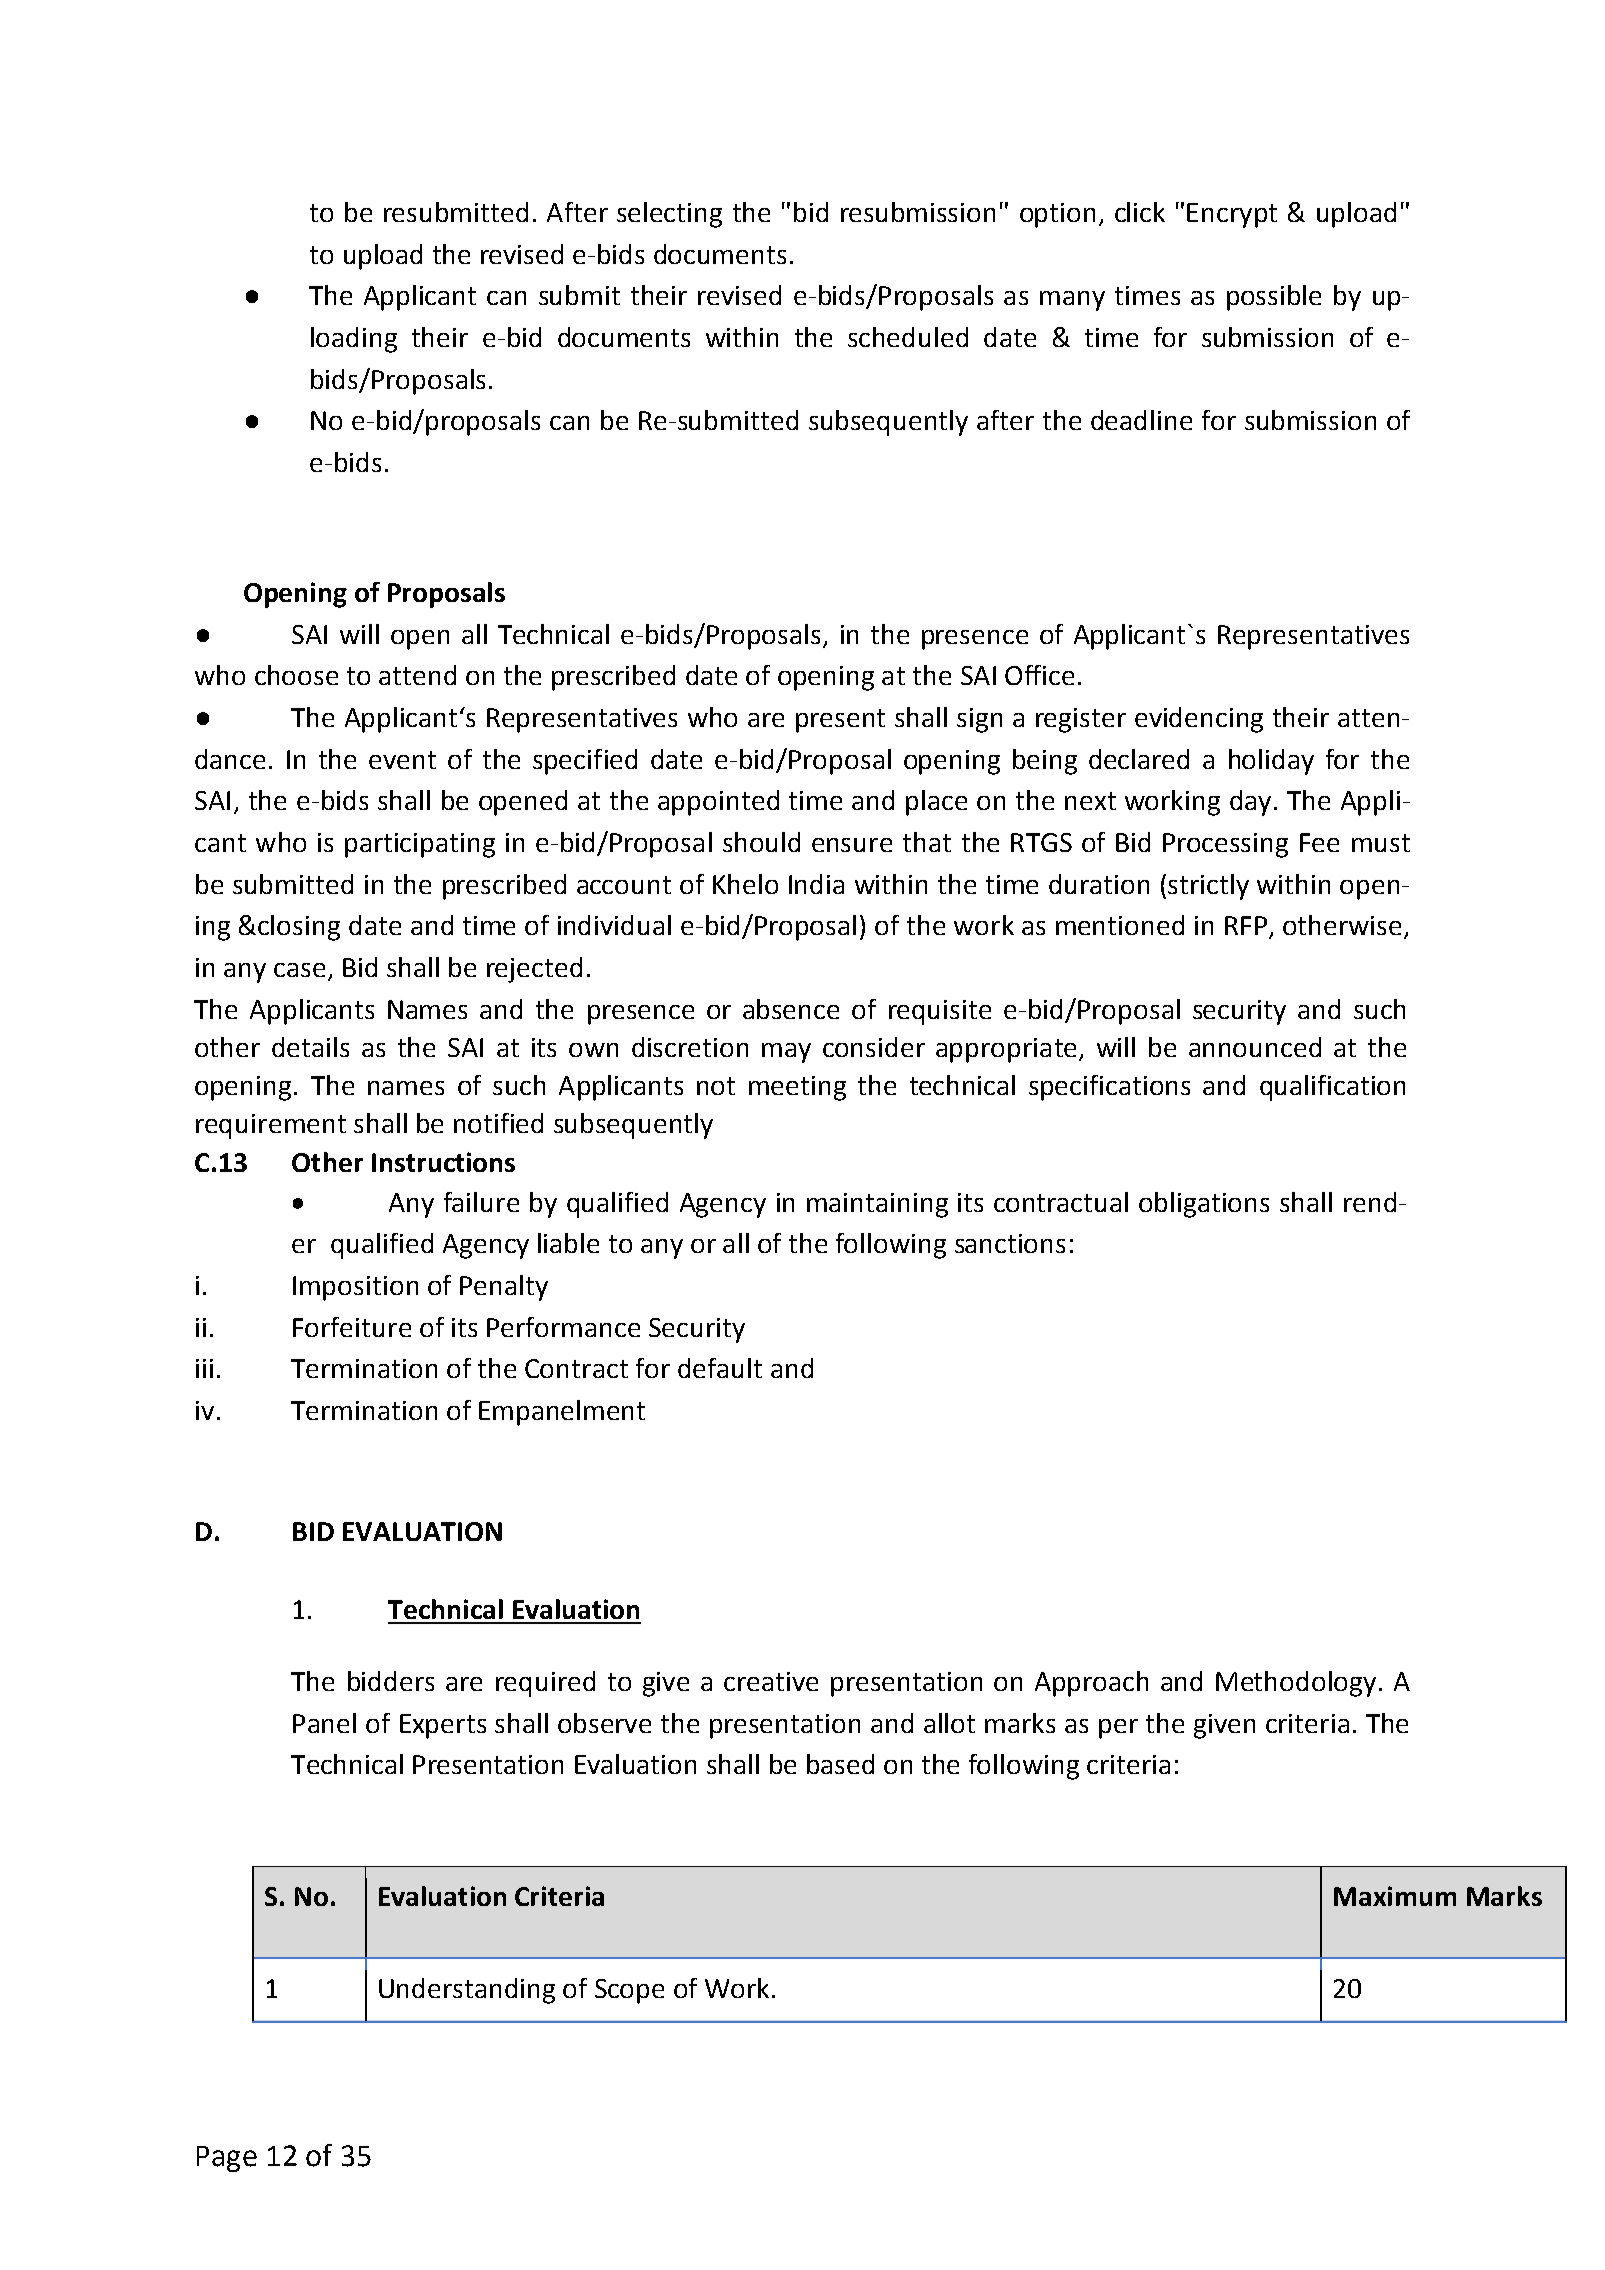 Image resolution: width=1605 pixels, height=2270 pixels. Describe the element at coordinates (1204, 1205) in the page. I see `obligations` at that location.
